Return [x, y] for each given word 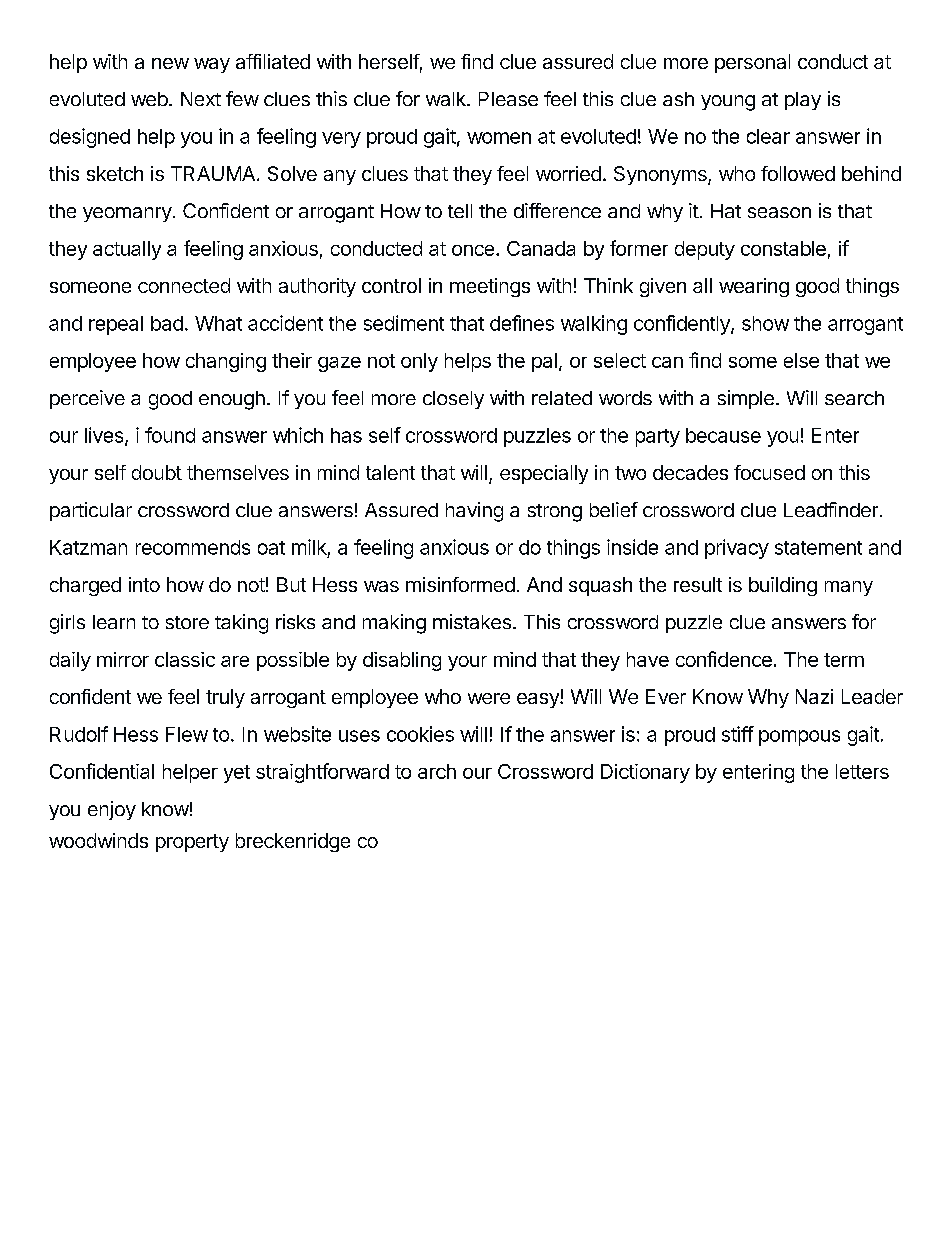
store [187, 622]
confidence [724, 659]
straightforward [322, 773]
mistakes [472, 621]
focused [769, 472]
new [170, 63]
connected [184, 285]
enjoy [112, 810]
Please [508, 99]
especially [544, 474]
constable [783, 248]
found [170, 435]
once [473, 250]
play [803, 101]
